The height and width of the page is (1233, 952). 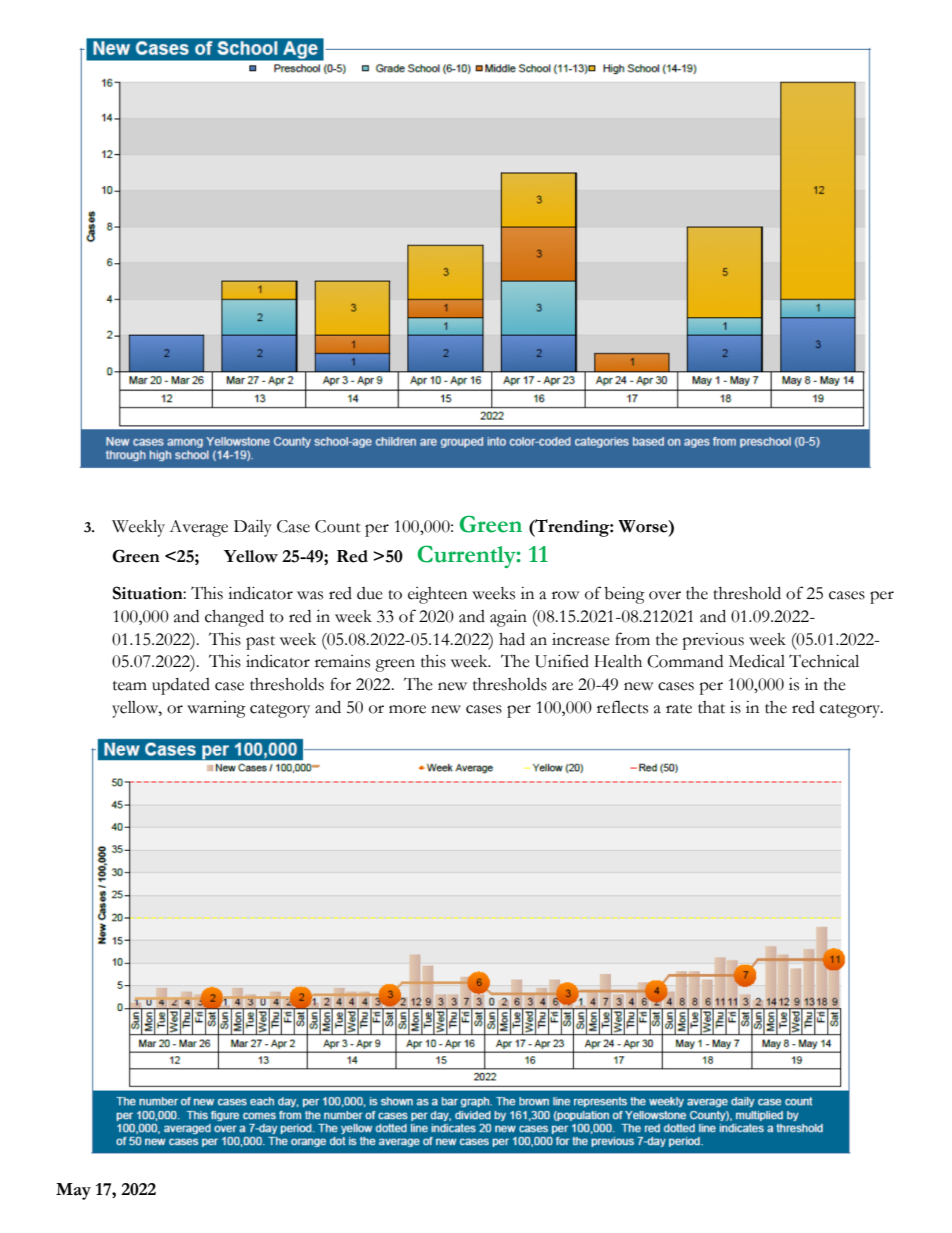 What do you see at coordinates (679, 709) in the page?
I see `rate` at bounding box center [679, 709].
